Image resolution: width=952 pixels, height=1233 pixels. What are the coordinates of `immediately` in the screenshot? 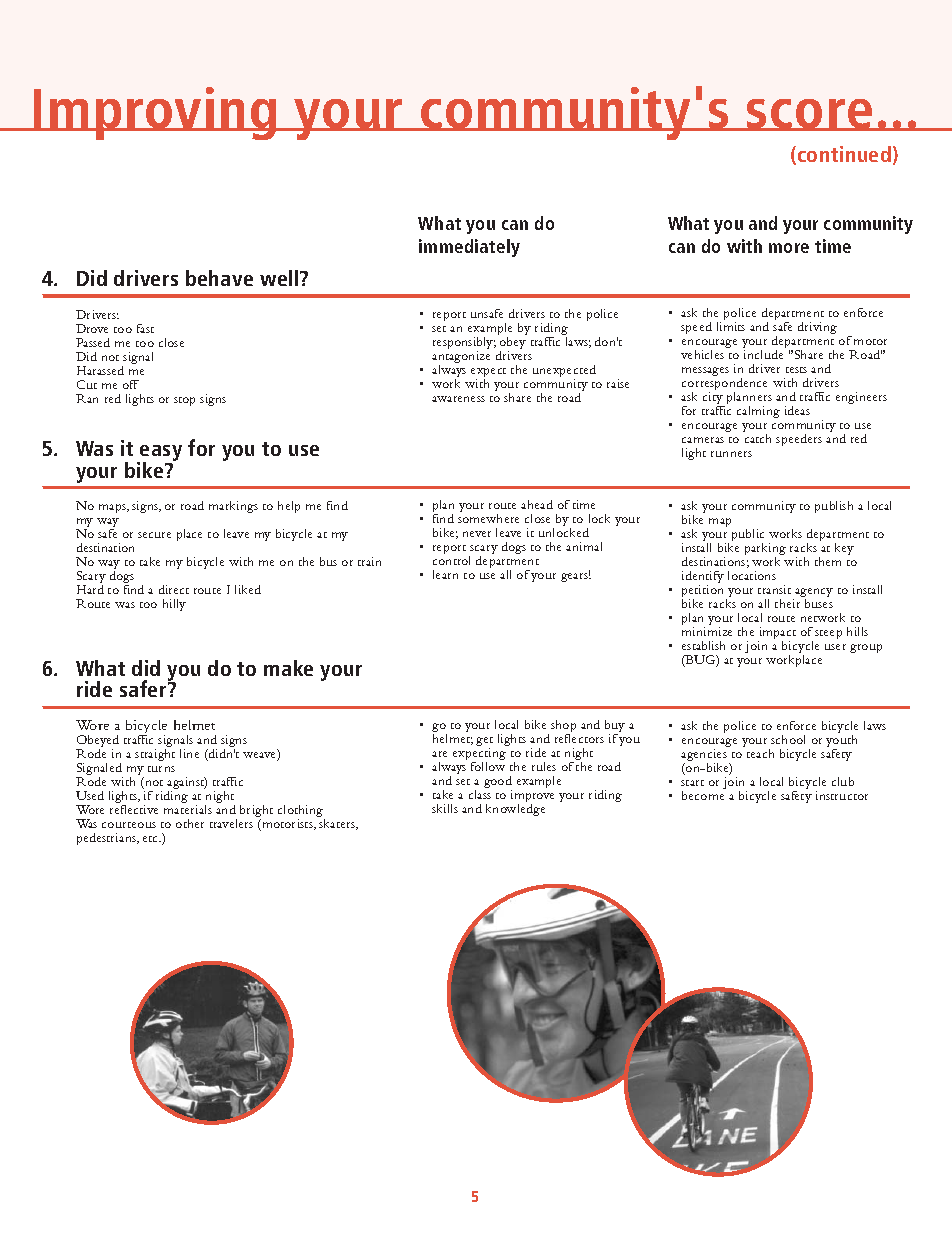 It's located at (469, 248).
